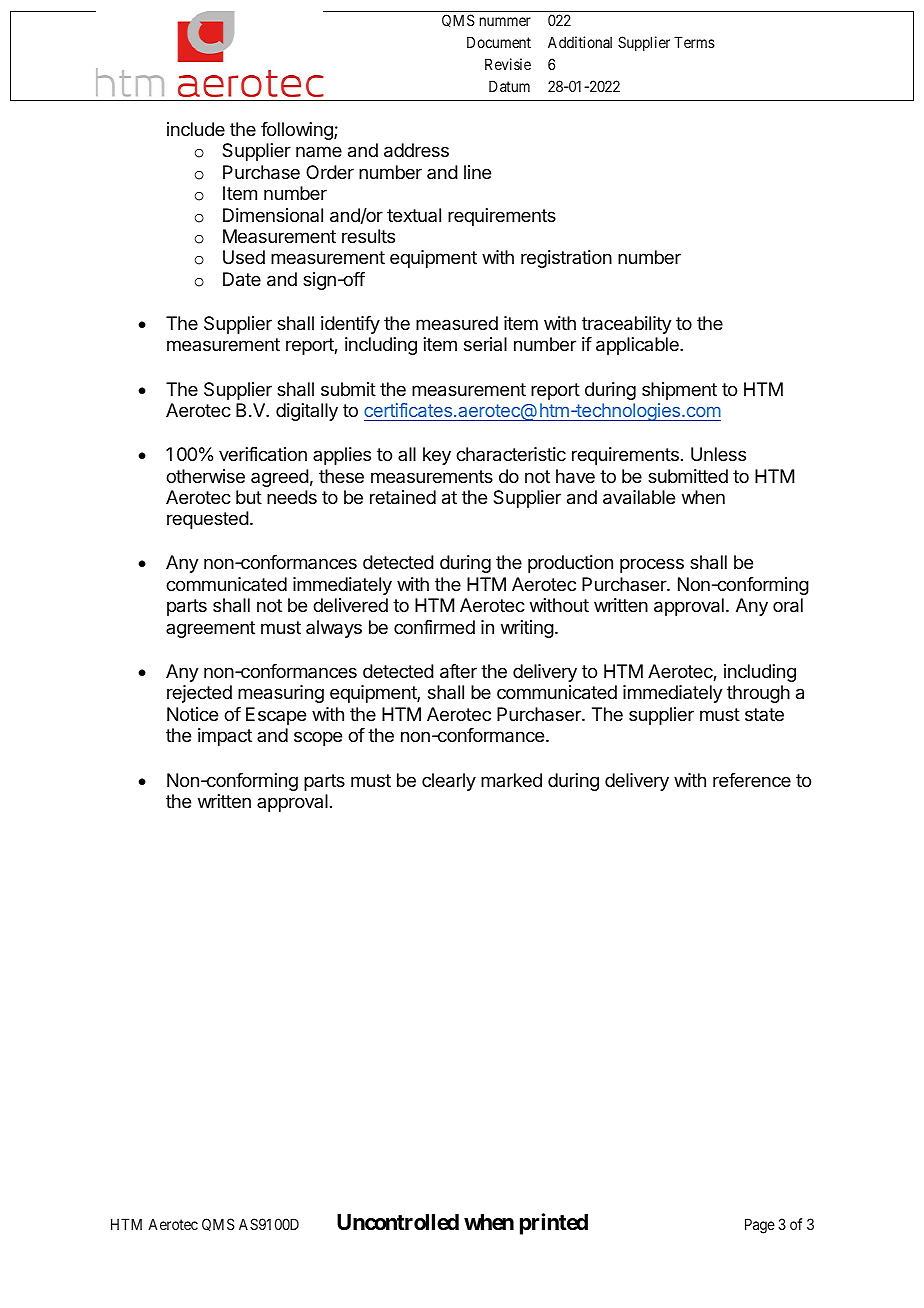 This image has height=1308, width=924. What do you see at coordinates (694, 42) in the image?
I see `Terms` at bounding box center [694, 42].
